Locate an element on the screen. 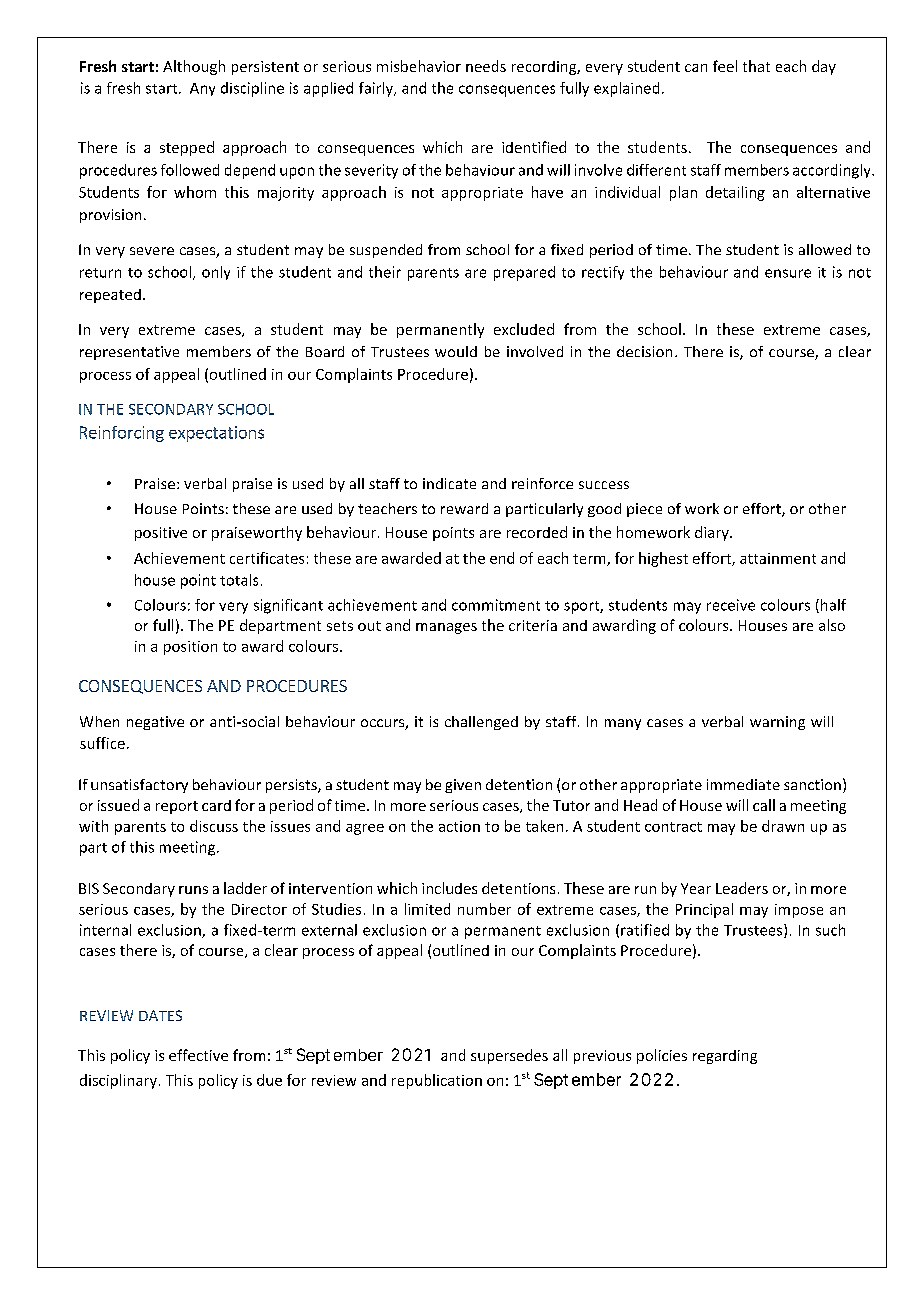  effective is located at coordinates (198, 1055).
